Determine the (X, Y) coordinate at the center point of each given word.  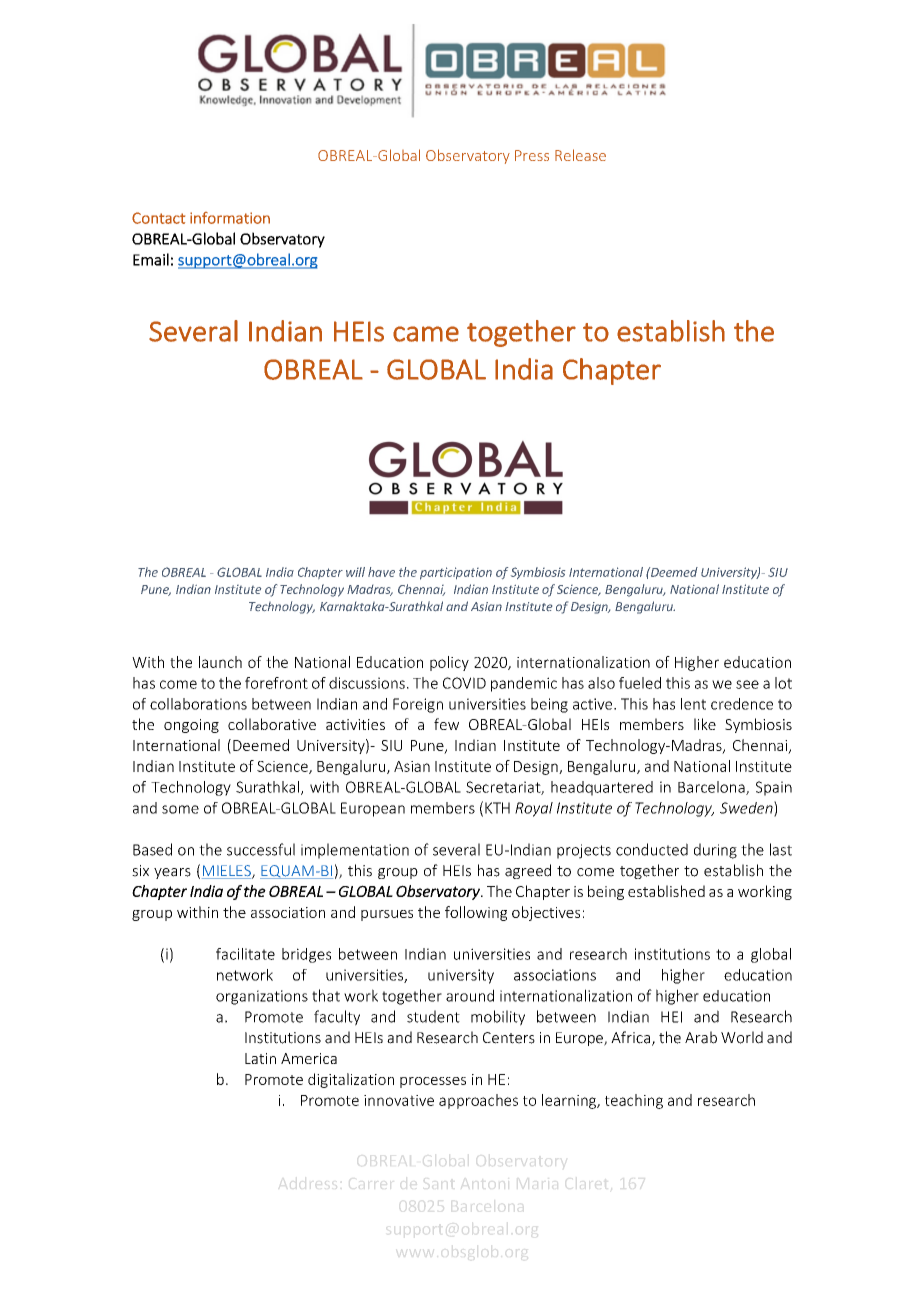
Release (580, 155)
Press (532, 155)
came (426, 334)
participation (456, 573)
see (747, 684)
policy (449, 663)
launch (220, 662)
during (715, 851)
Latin (260, 1058)
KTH (497, 808)
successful (261, 849)
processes (433, 1082)
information (230, 218)
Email (151, 259)
